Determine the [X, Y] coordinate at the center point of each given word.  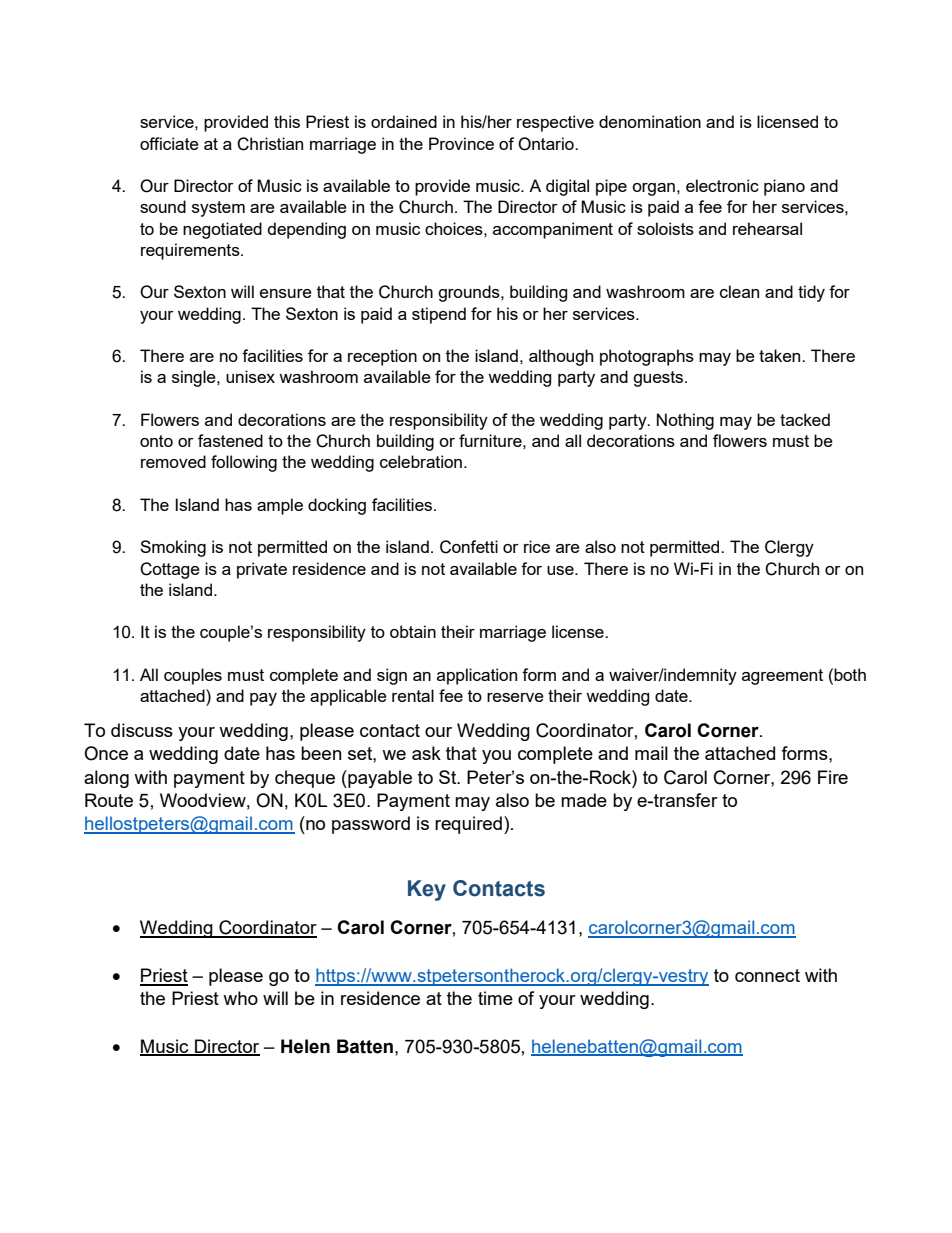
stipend [439, 315]
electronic [722, 185]
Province [461, 143]
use [561, 570]
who [240, 998]
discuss [142, 730]
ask [426, 753]
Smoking [173, 548]
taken [781, 355]
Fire [833, 777]
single [195, 378]
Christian [270, 144]
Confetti [469, 547]
